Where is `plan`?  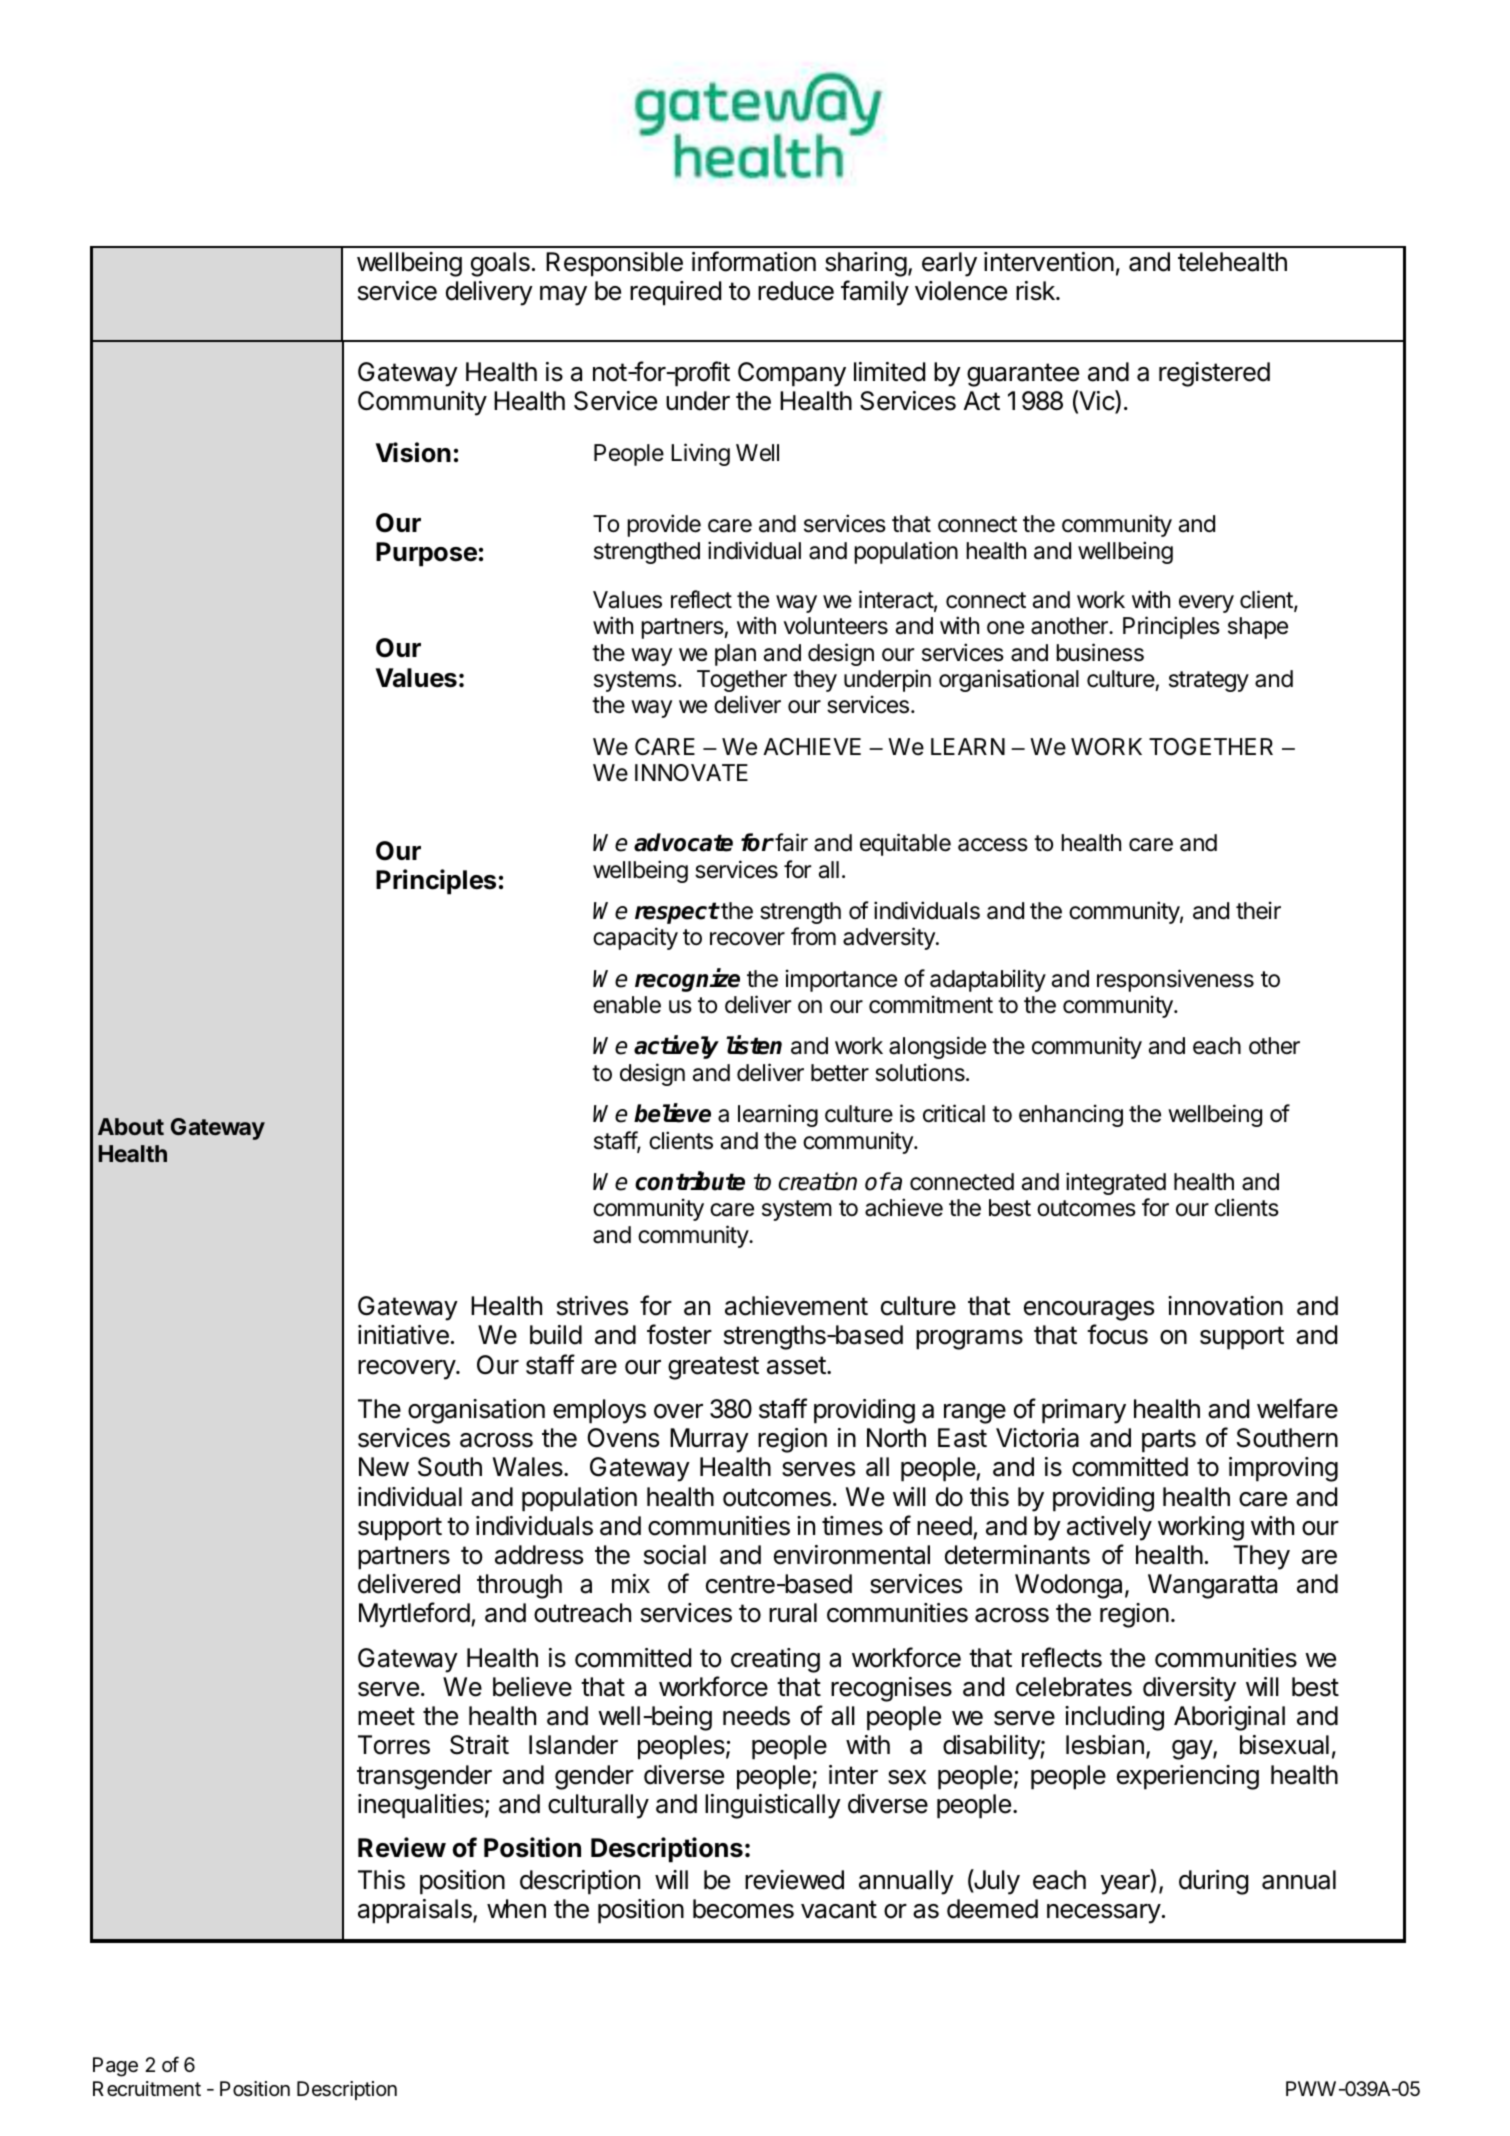
plan is located at coordinates (735, 655).
